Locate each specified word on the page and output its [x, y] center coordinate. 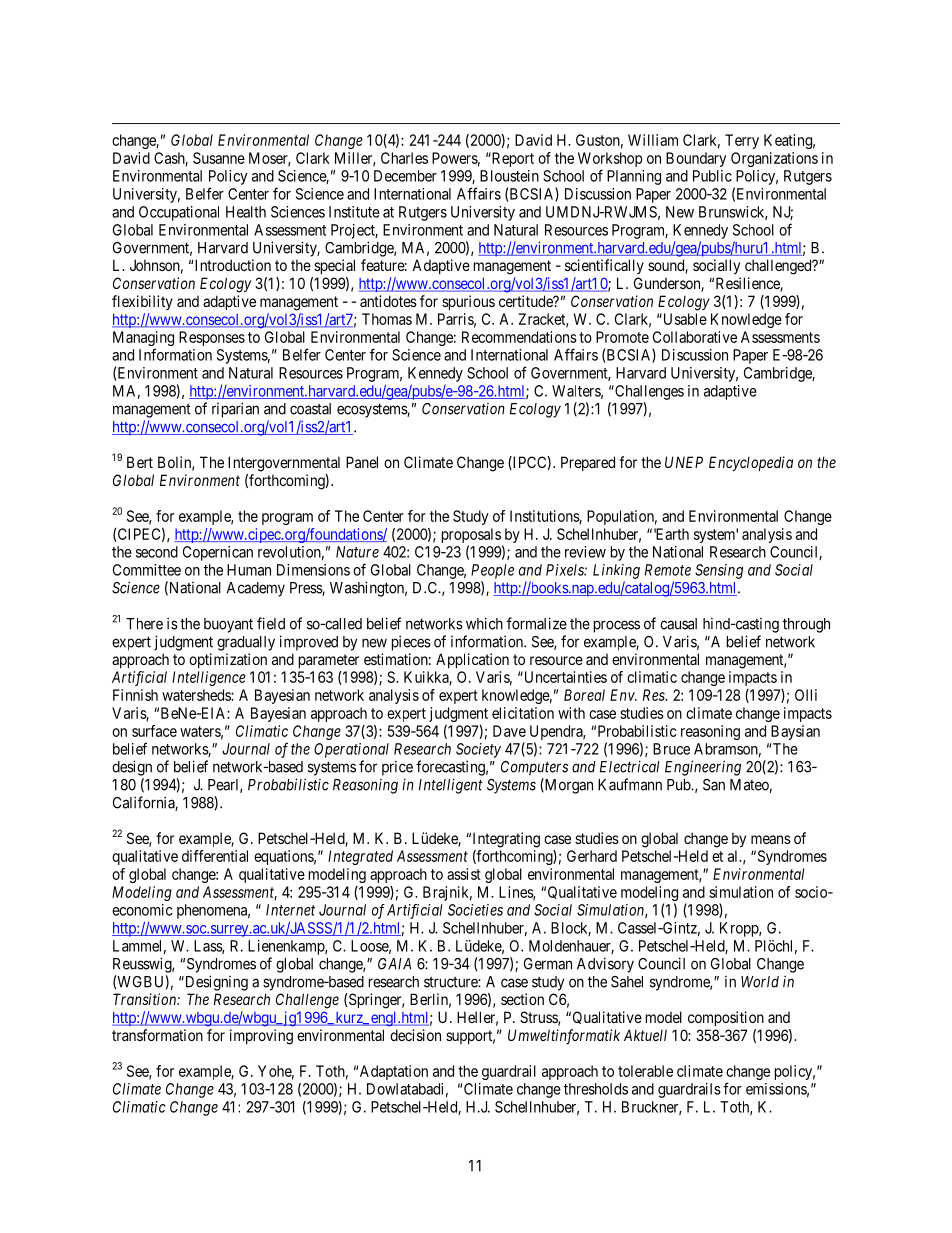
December [405, 176]
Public [712, 176]
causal [678, 624]
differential [215, 856]
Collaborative [695, 337]
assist [464, 874]
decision [415, 1035]
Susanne [219, 158]
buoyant [228, 625]
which [484, 623]
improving [261, 1037]
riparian [235, 410]
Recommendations [519, 337]
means [771, 839]
